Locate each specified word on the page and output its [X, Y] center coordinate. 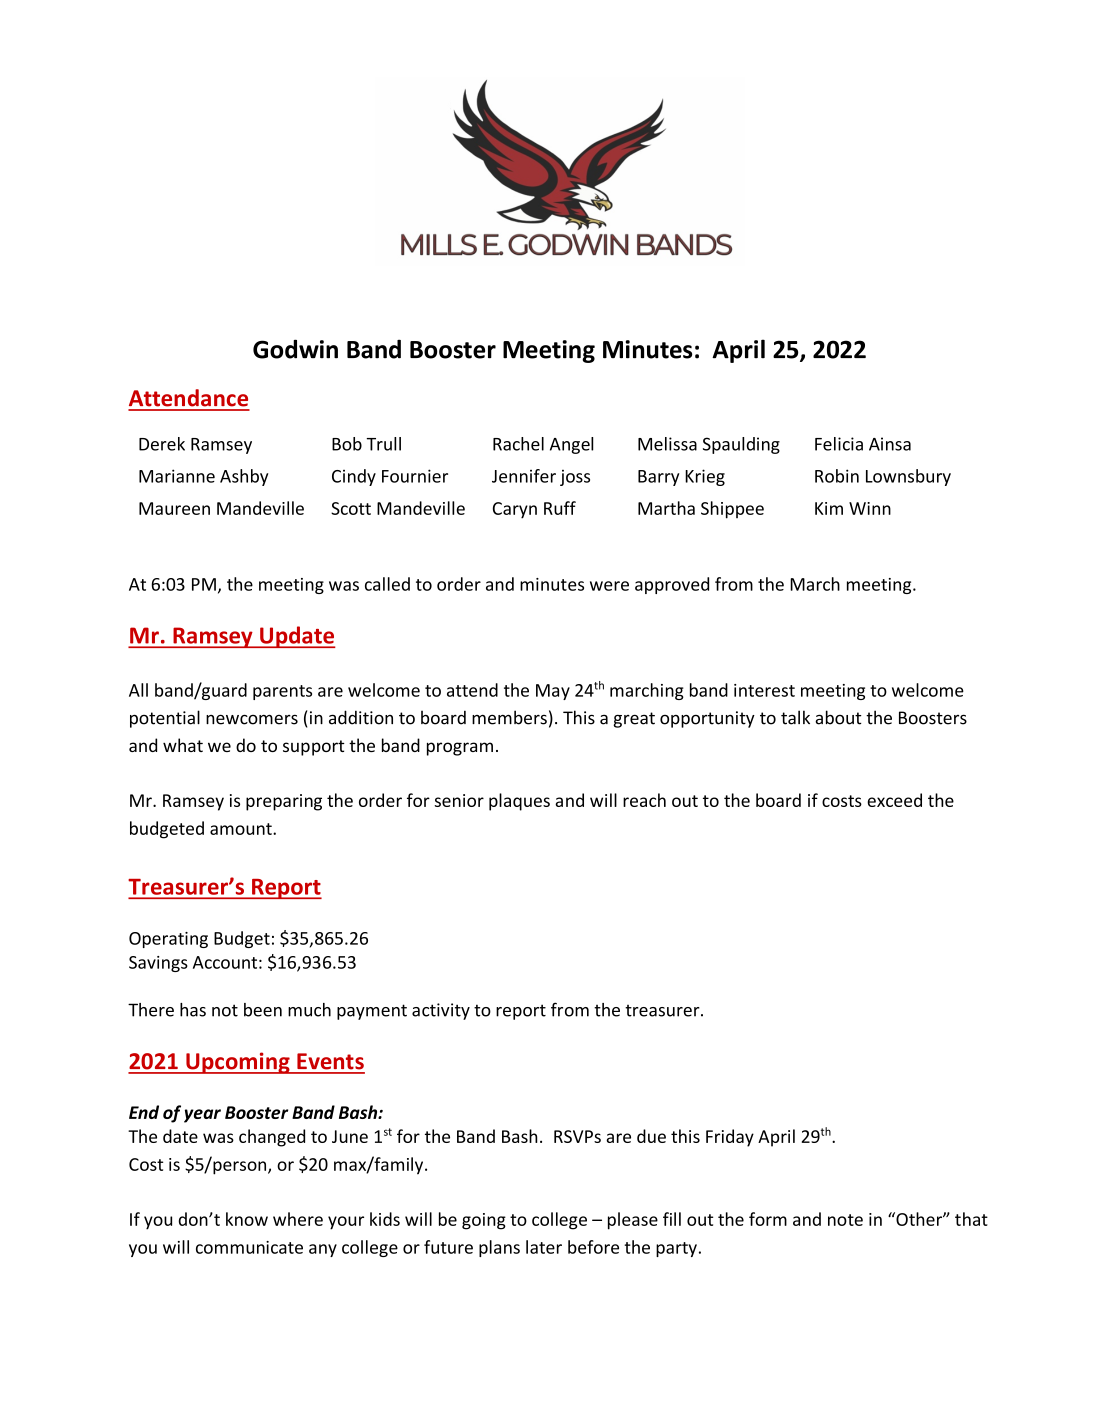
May [553, 692]
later [544, 1247]
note [845, 1220]
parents [282, 692]
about [838, 717]
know [247, 1219]
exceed [894, 800]
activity [441, 1011]
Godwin [295, 349]
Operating [168, 940]
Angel [571, 445]
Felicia [839, 444]
